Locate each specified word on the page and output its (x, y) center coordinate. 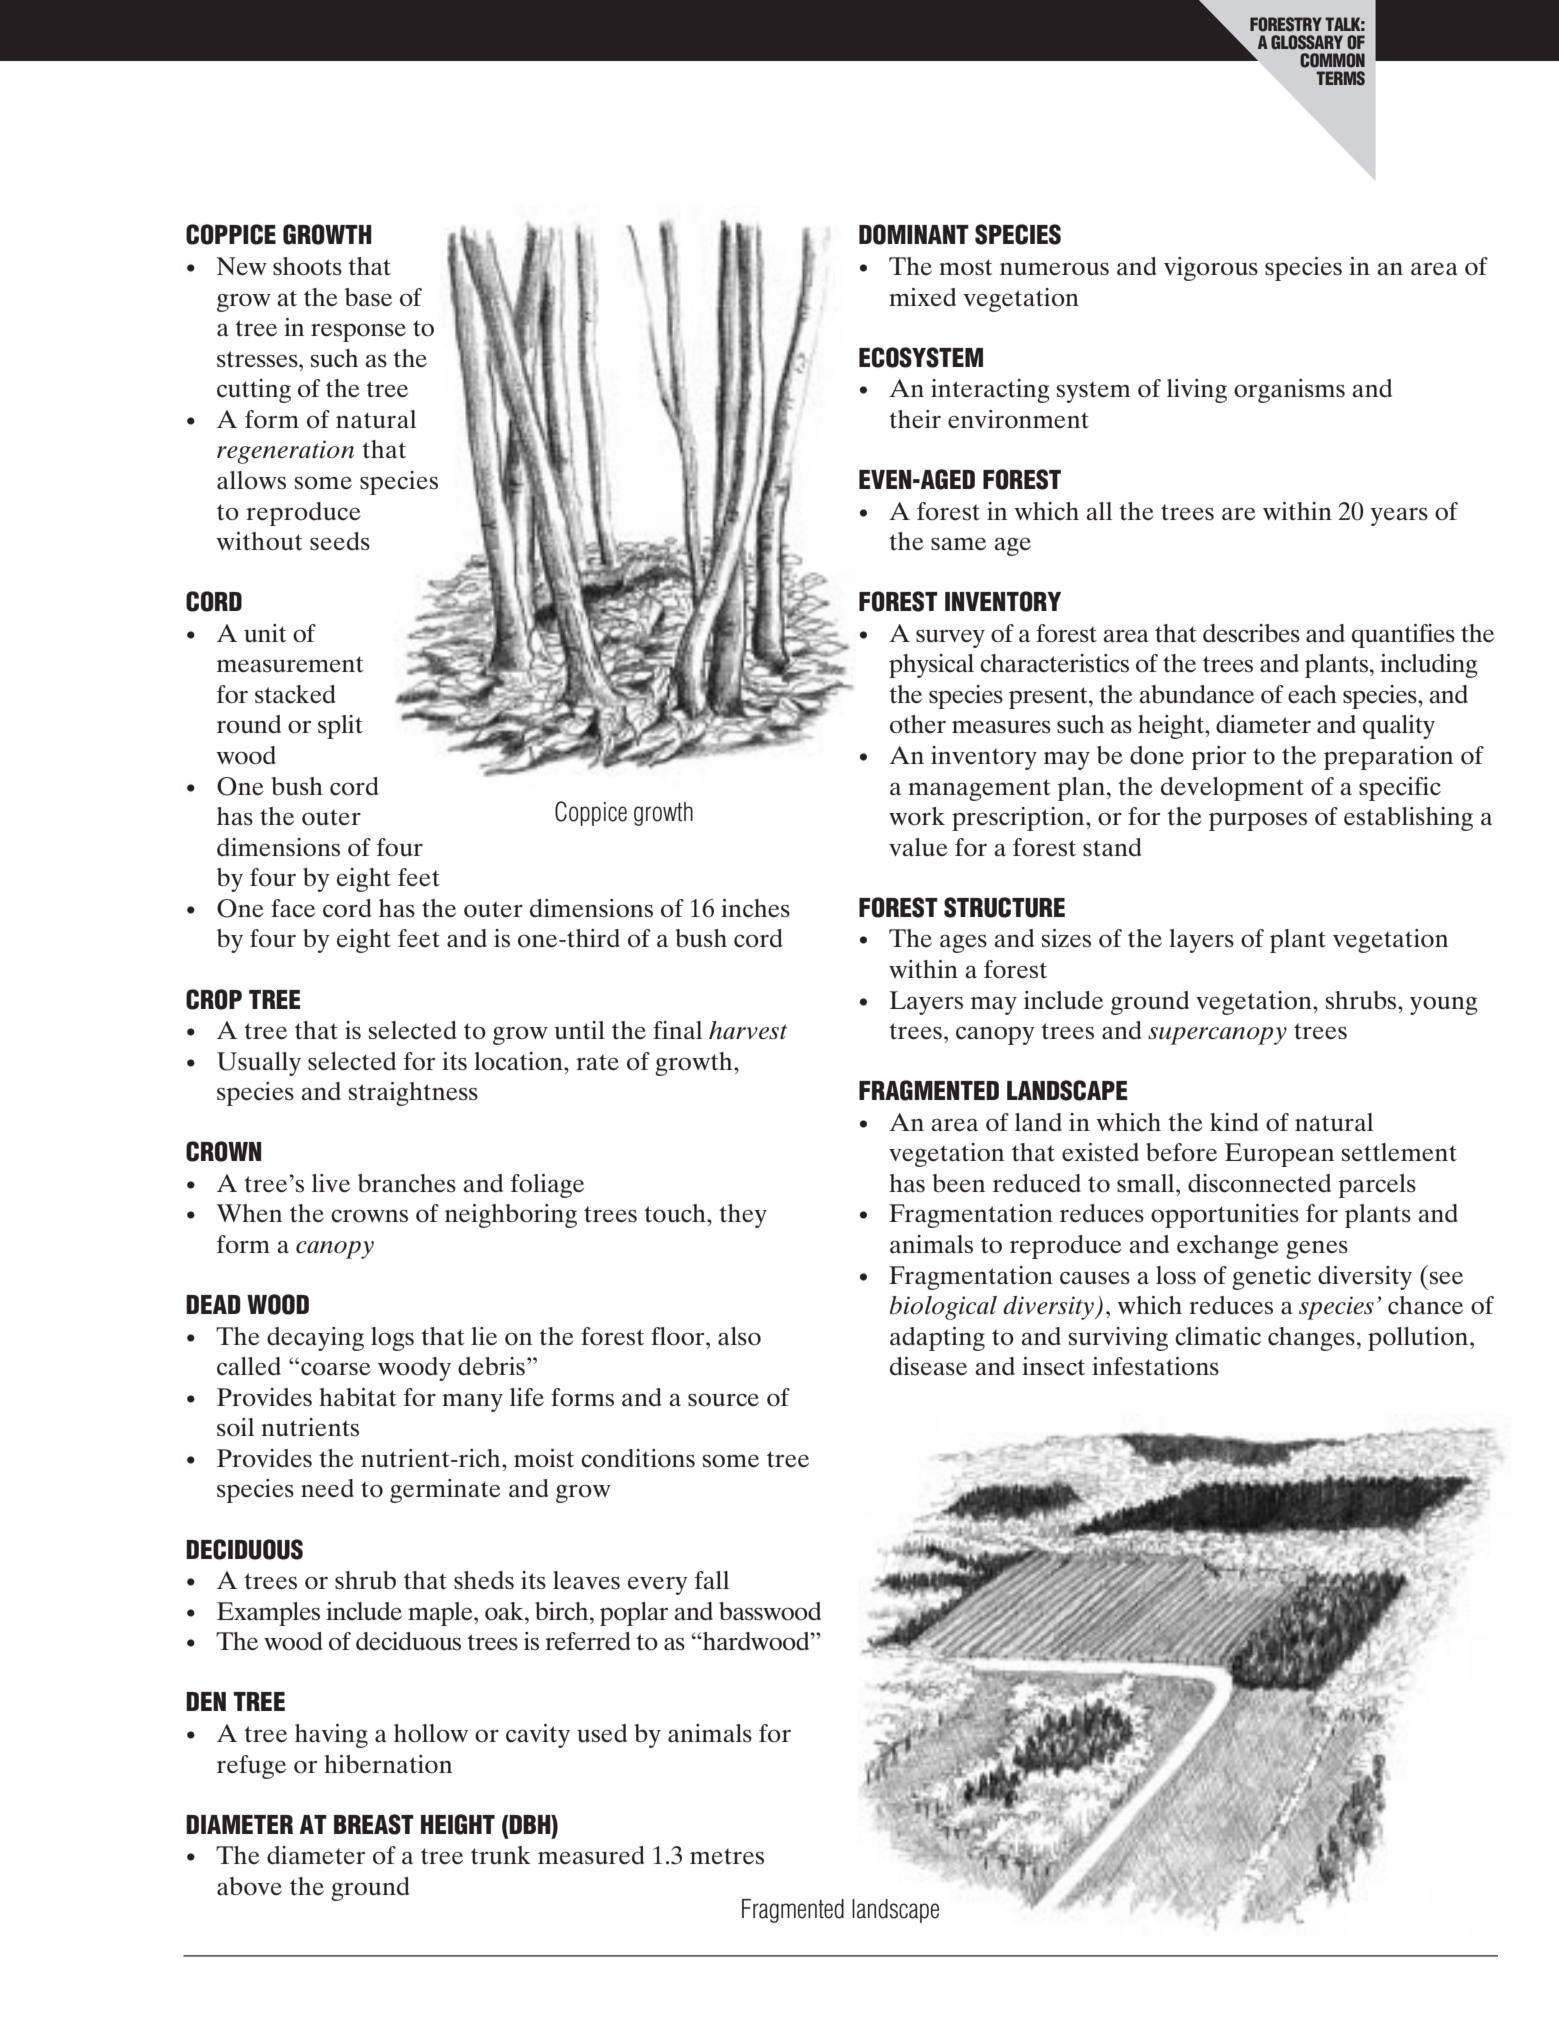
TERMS (1340, 78)
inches (755, 908)
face (293, 908)
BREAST (374, 1824)
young (1444, 1006)
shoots (307, 266)
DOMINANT (914, 234)
